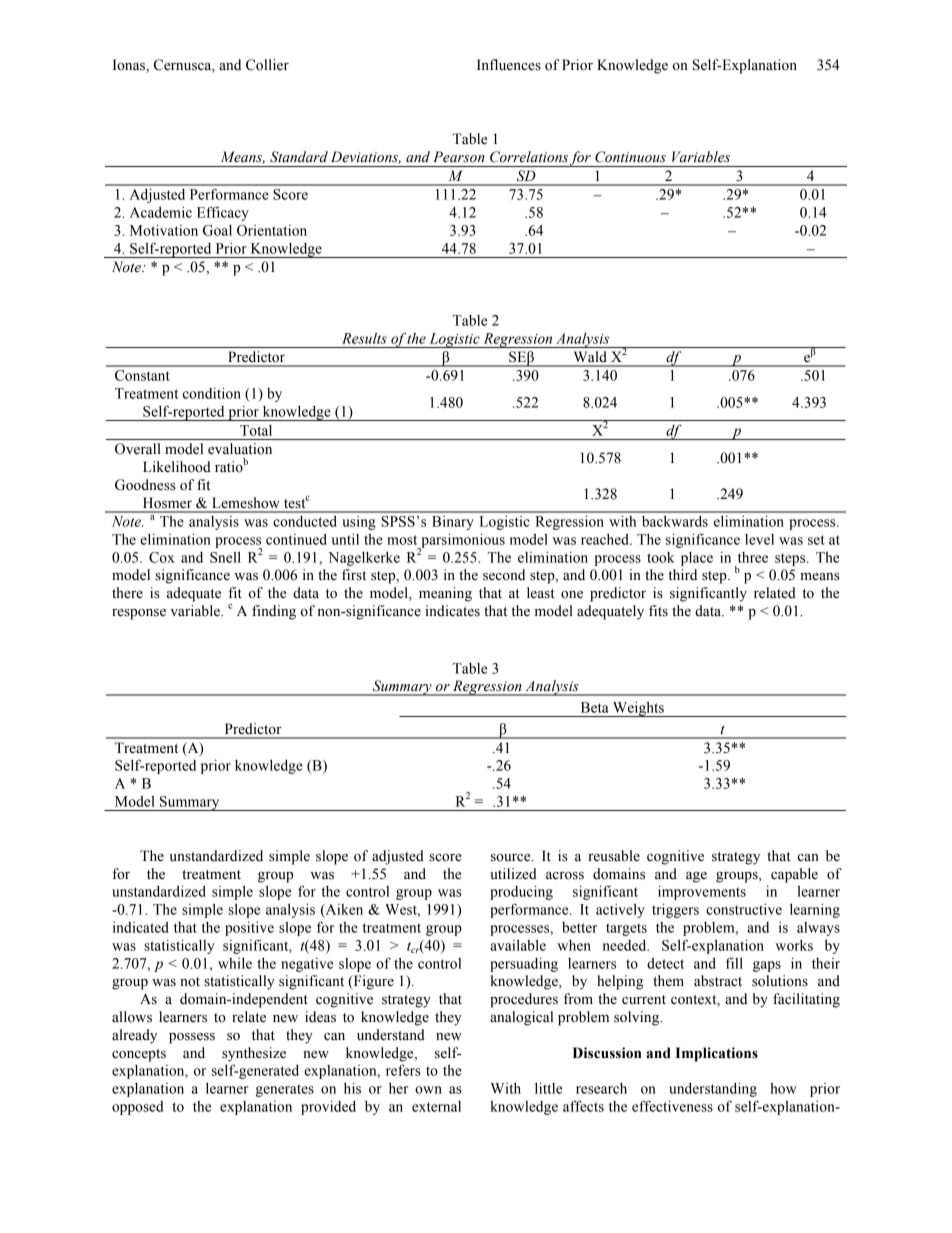 The width and height of the image is (952, 1233). Describe the element at coordinates (509, 65) in the image. I see `Influences` at that location.
